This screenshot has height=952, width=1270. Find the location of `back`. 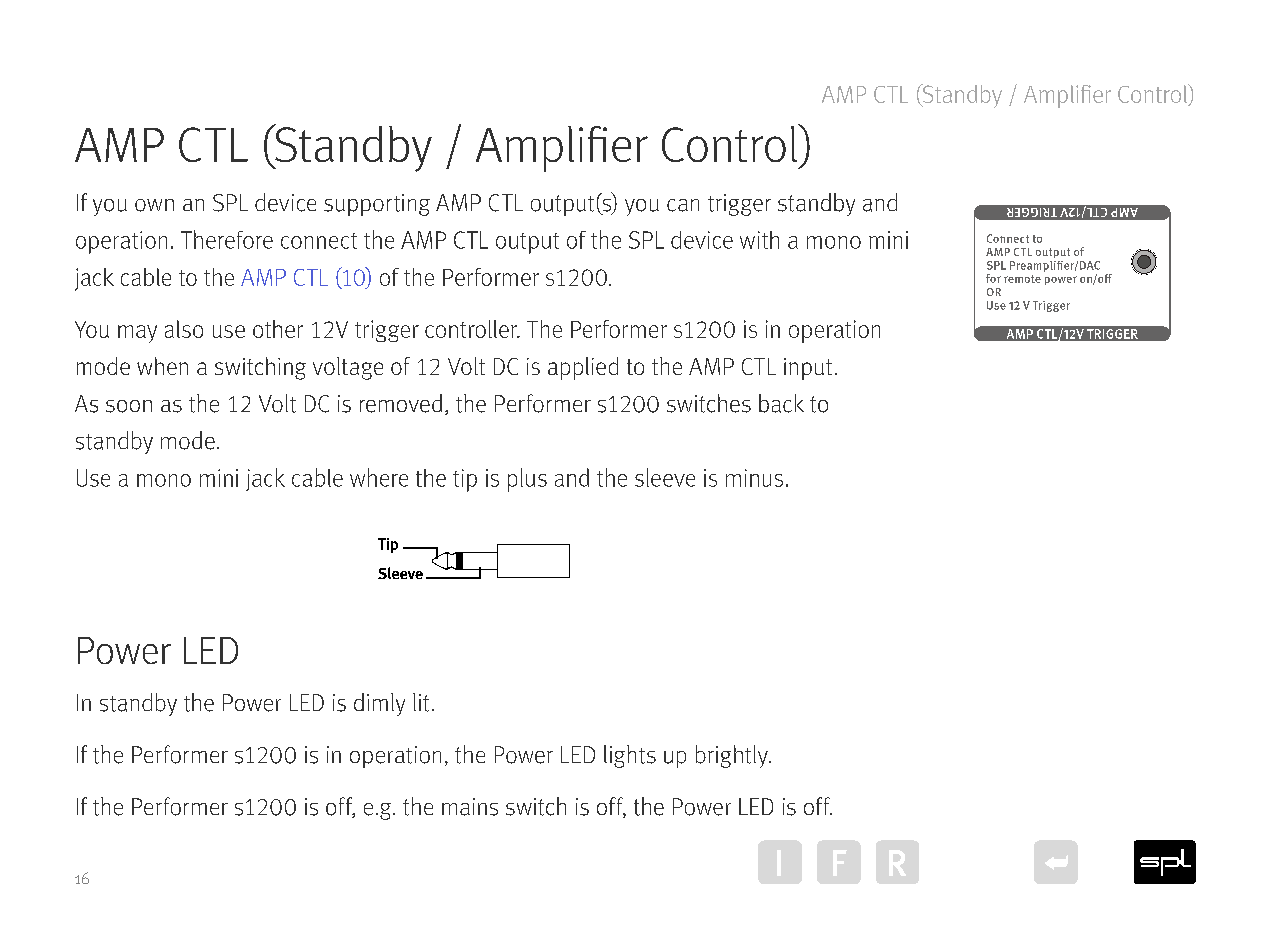

back is located at coordinates (781, 403).
